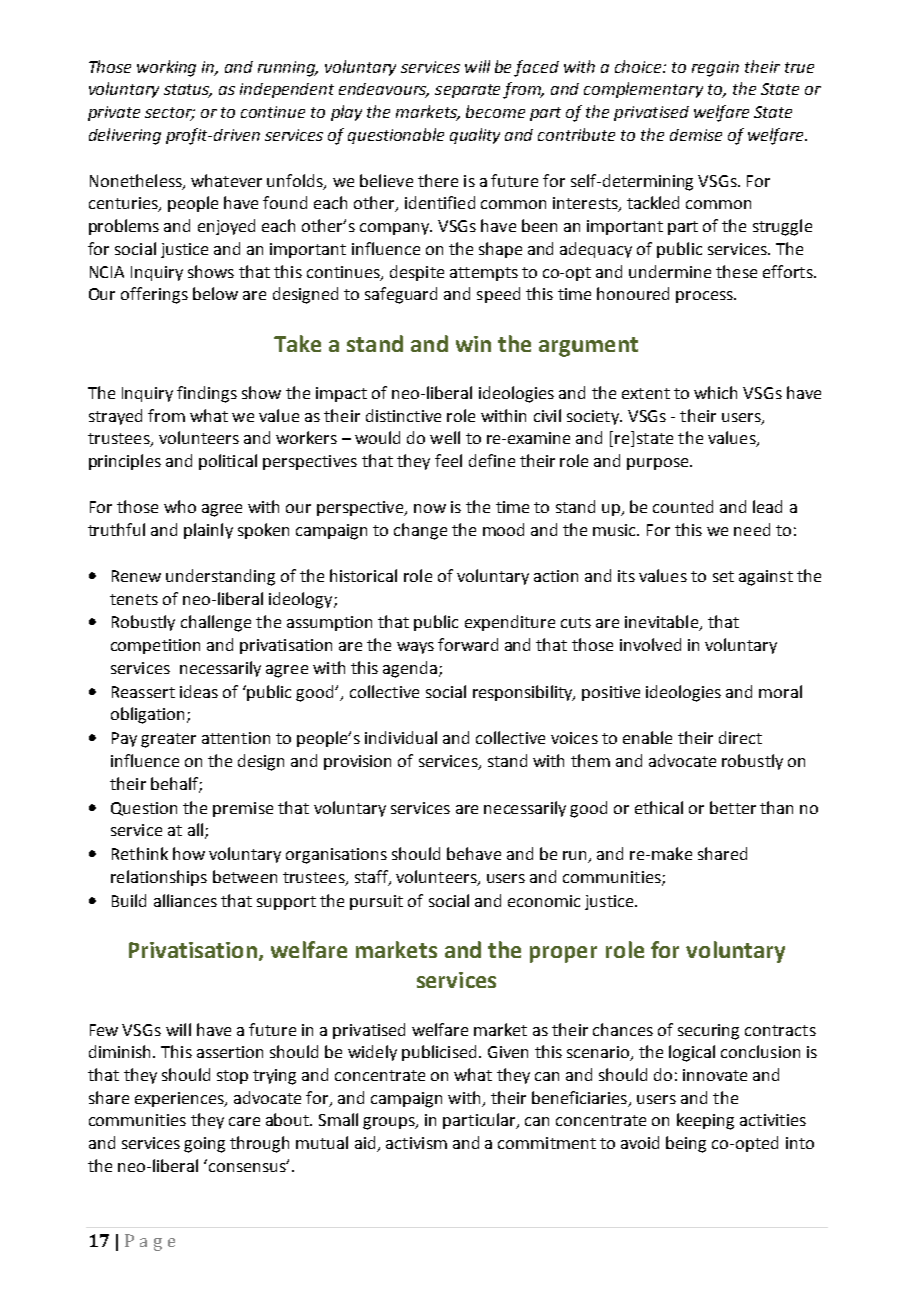 The width and height of the page is (924, 1308). I want to click on forward, so click(468, 644).
